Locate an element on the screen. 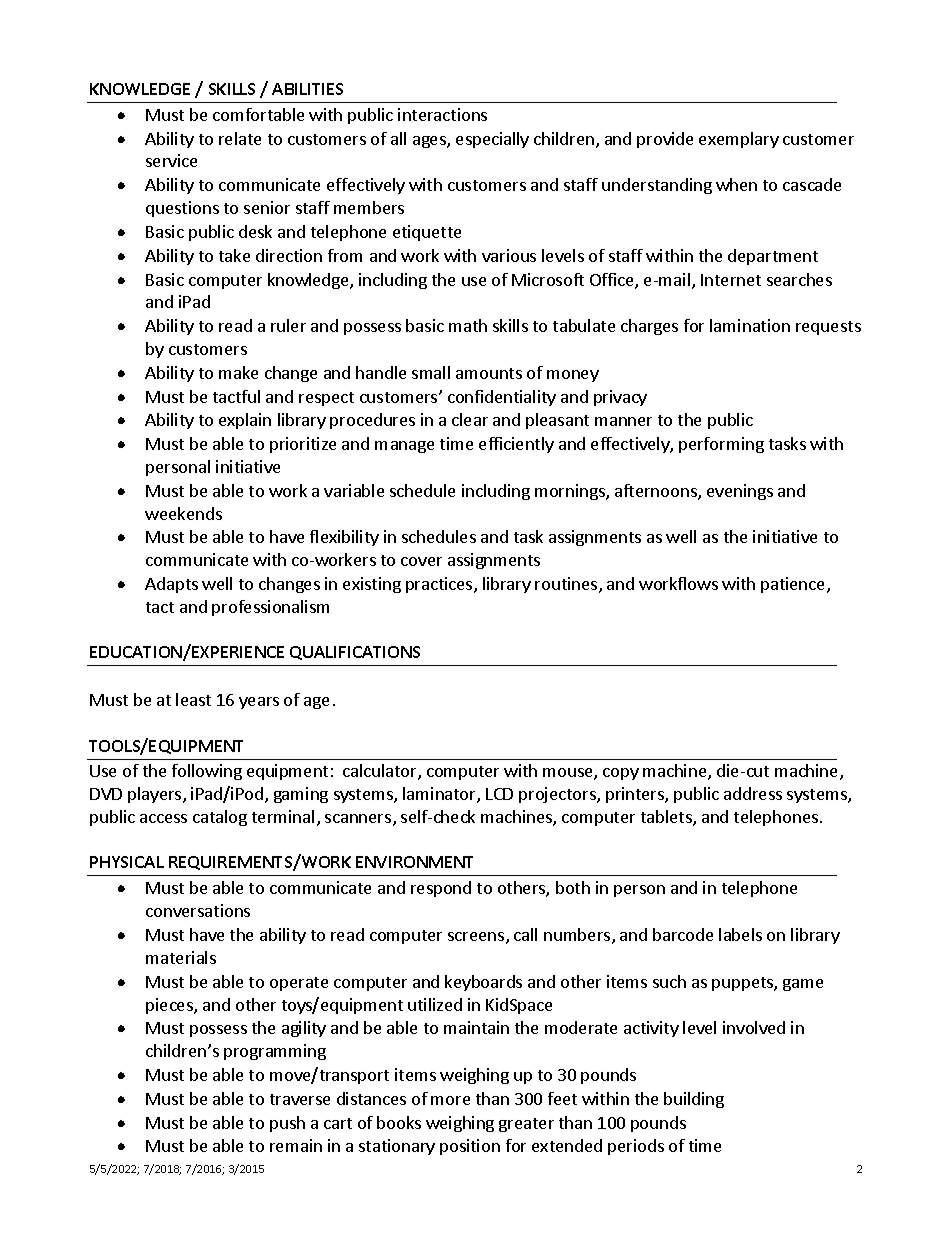  exemplary is located at coordinates (739, 140).
